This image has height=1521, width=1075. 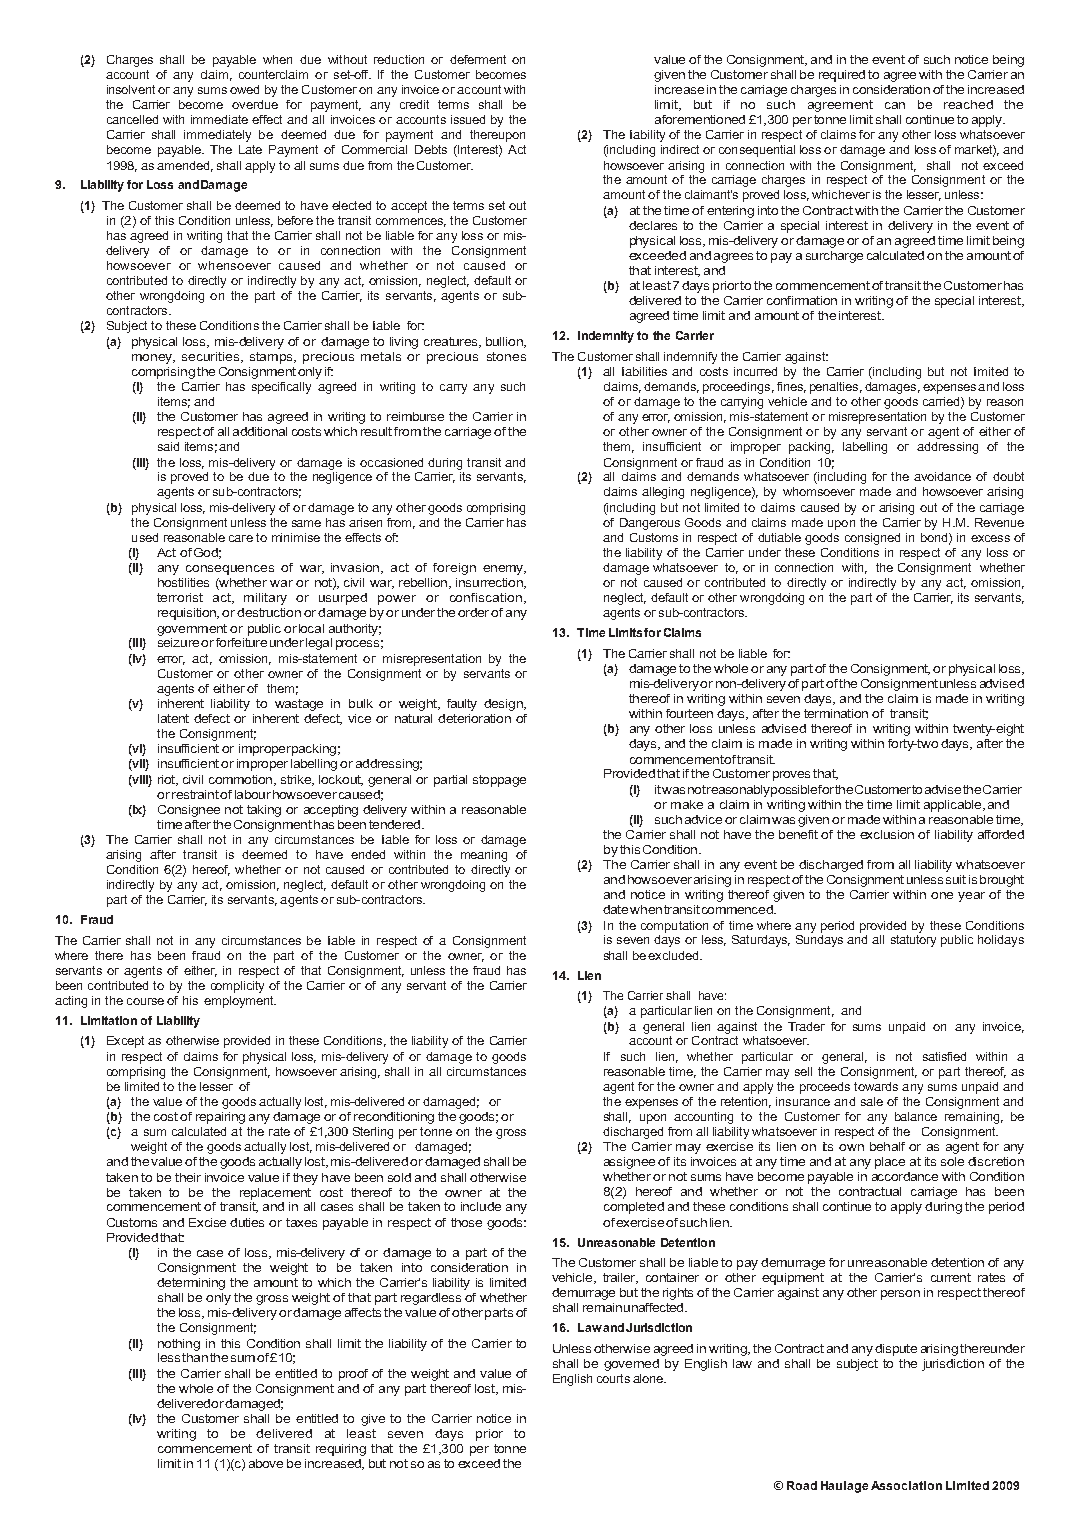 What do you see at coordinates (266, 1463) in the image?
I see `above` at bounding box center [266, 1463].
